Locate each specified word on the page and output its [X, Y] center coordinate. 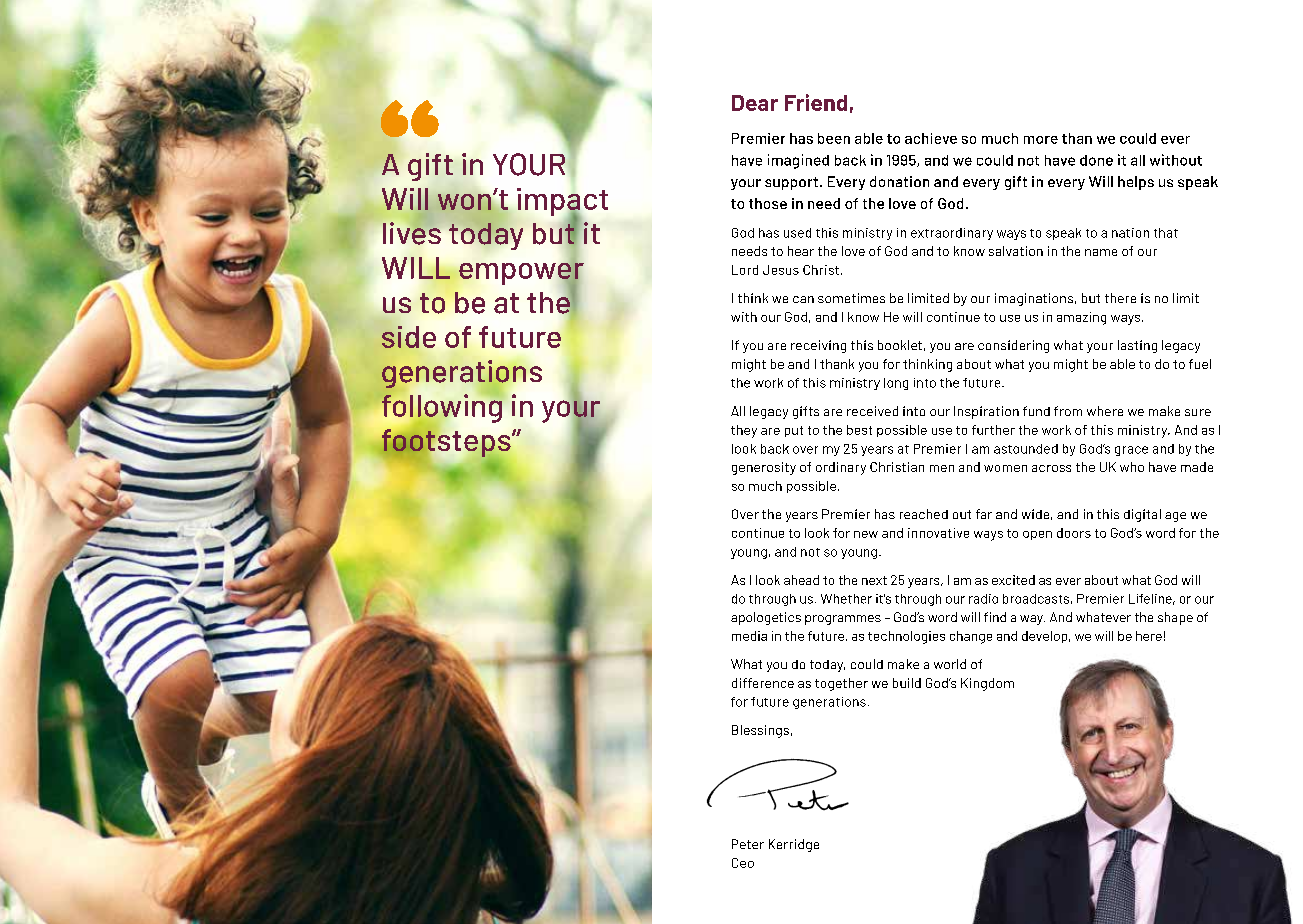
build [907, 683]
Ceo [743, 863]
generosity [764, 468]
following [440, 409]
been [834, 138]
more [1041, 140]
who [1132, 467]
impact [562, 203]
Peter [748, 844]
